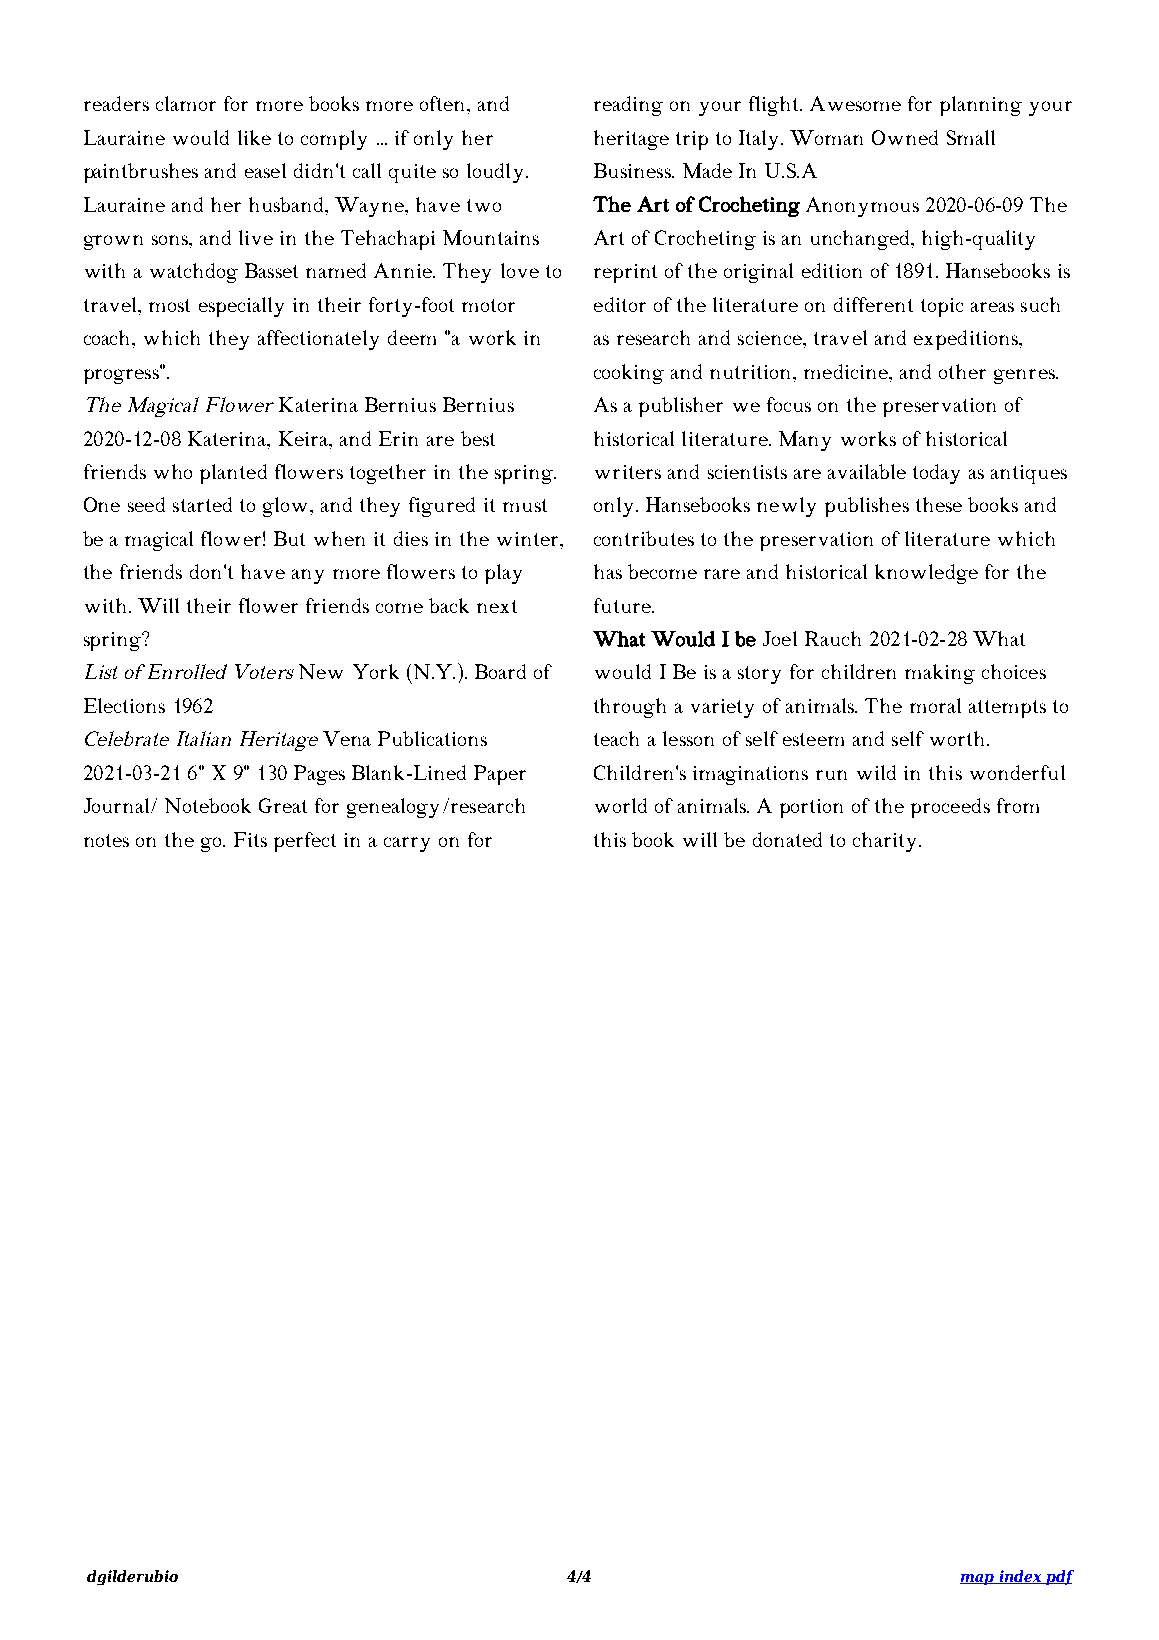 The width and height of the screenshot is (1159, 1640). What do you see at coordinates (978, 1579) in the screenshot?
I see `map` at bounding box center [978, 1579].
